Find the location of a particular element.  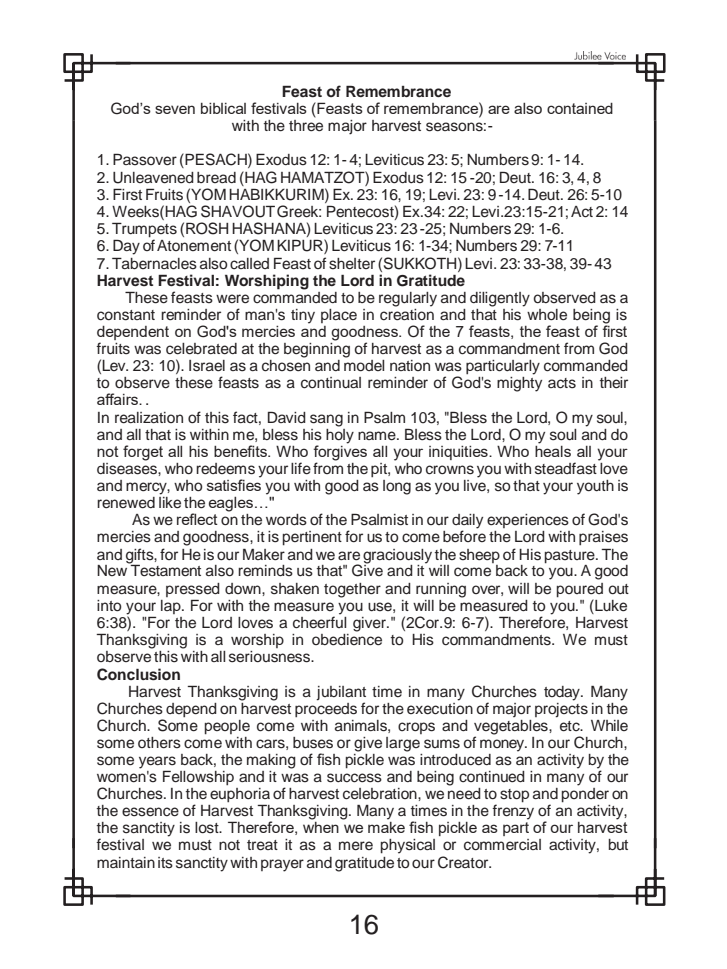

steadfast is located at coordinates (567, 467).
